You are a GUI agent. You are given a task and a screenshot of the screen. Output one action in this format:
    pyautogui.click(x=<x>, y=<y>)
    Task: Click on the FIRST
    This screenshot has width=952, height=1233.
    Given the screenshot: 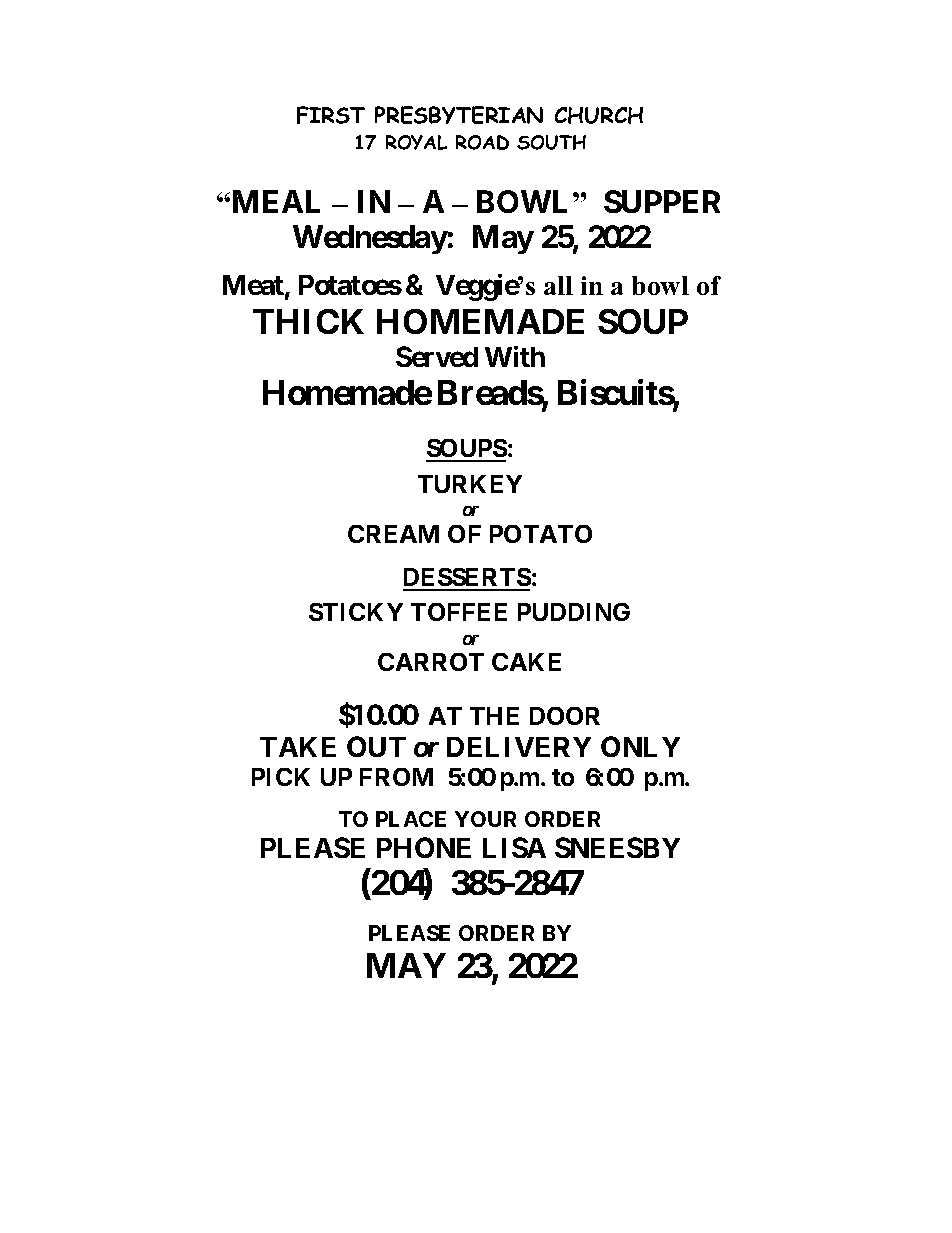 What is the action you would take?
    pyautogui.click(x=331, y=115)
